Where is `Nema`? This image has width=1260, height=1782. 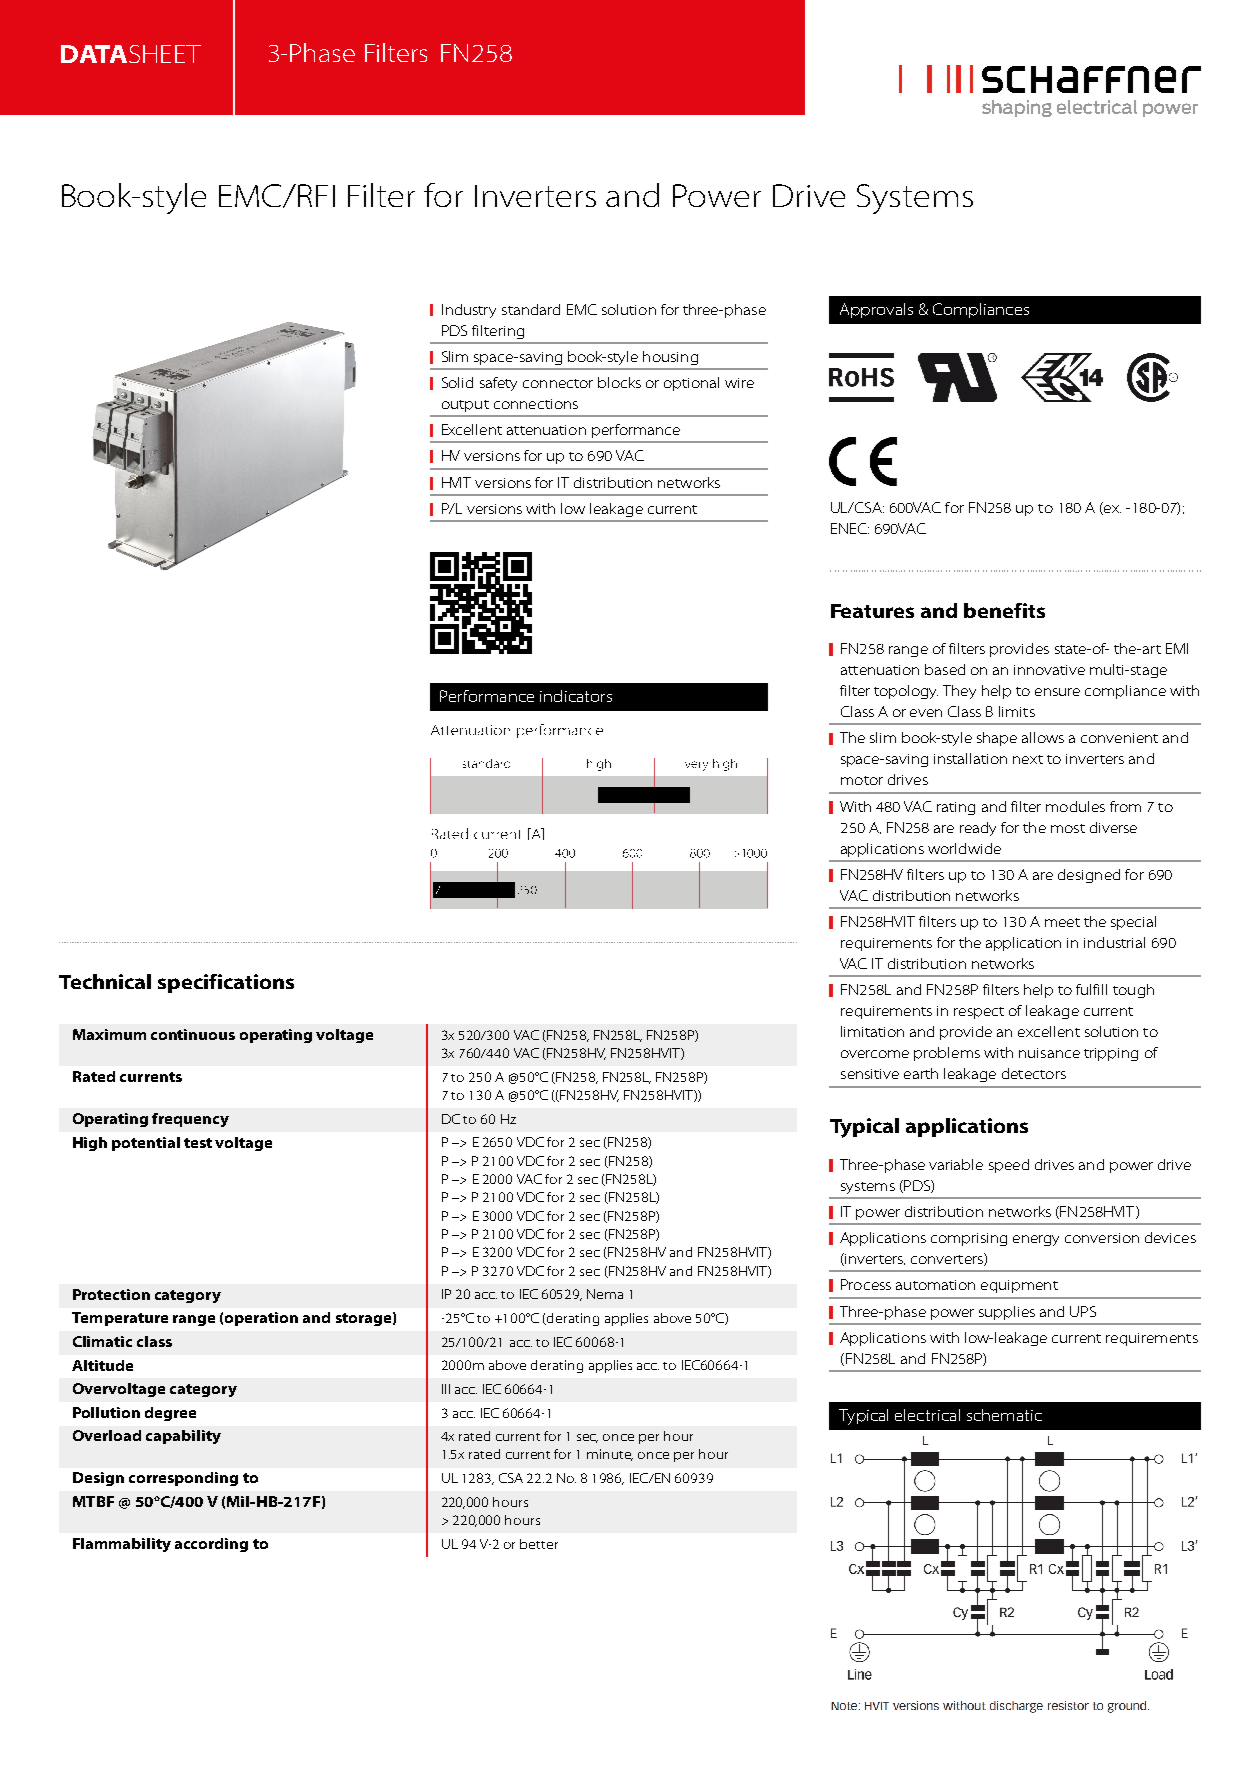 Nema is located at coordinates (605, 1294).
